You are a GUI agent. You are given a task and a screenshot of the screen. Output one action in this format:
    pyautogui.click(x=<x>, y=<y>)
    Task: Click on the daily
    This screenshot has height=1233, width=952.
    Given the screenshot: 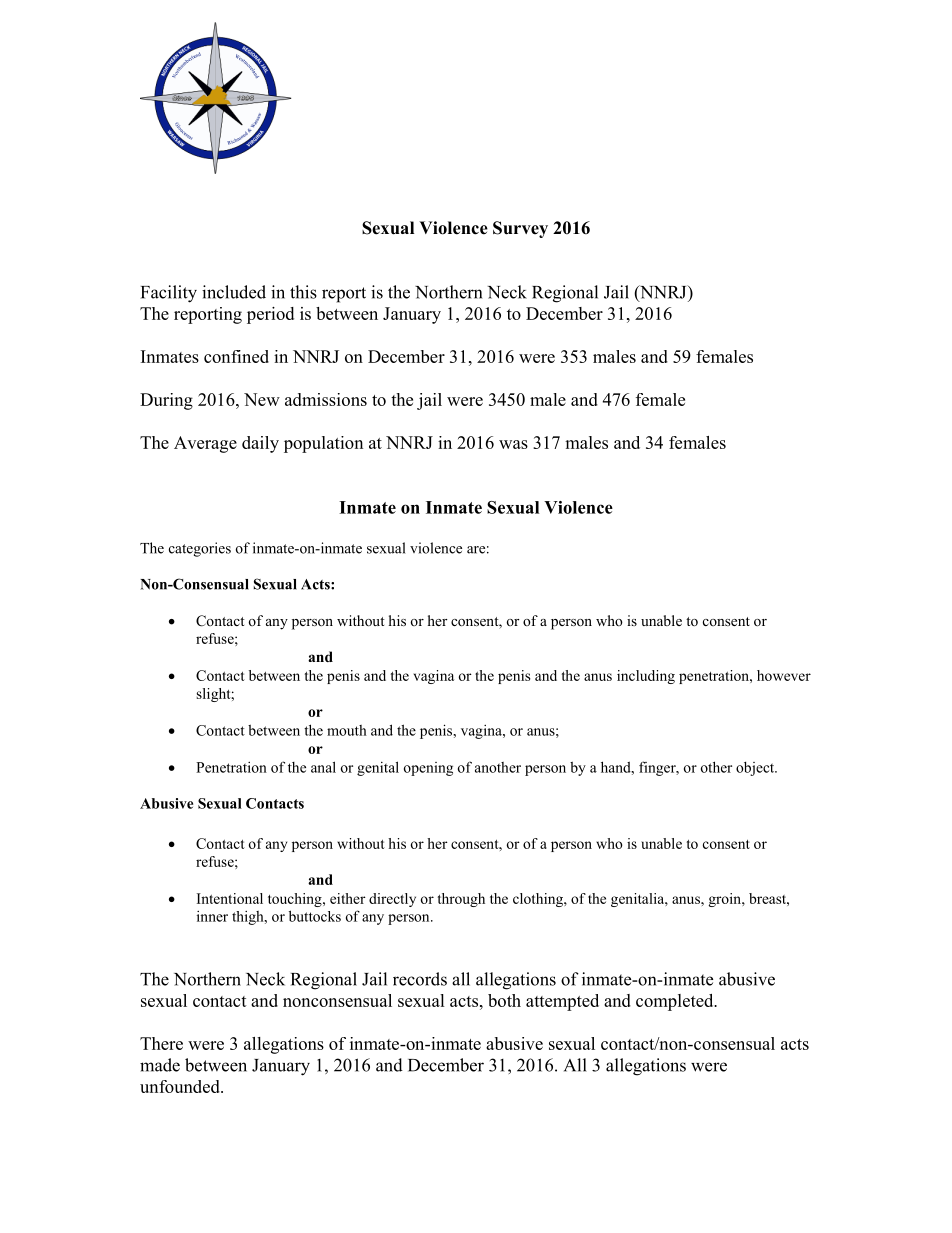 What is the action you would take?
    pyautogui.click(x=260, y=444)
